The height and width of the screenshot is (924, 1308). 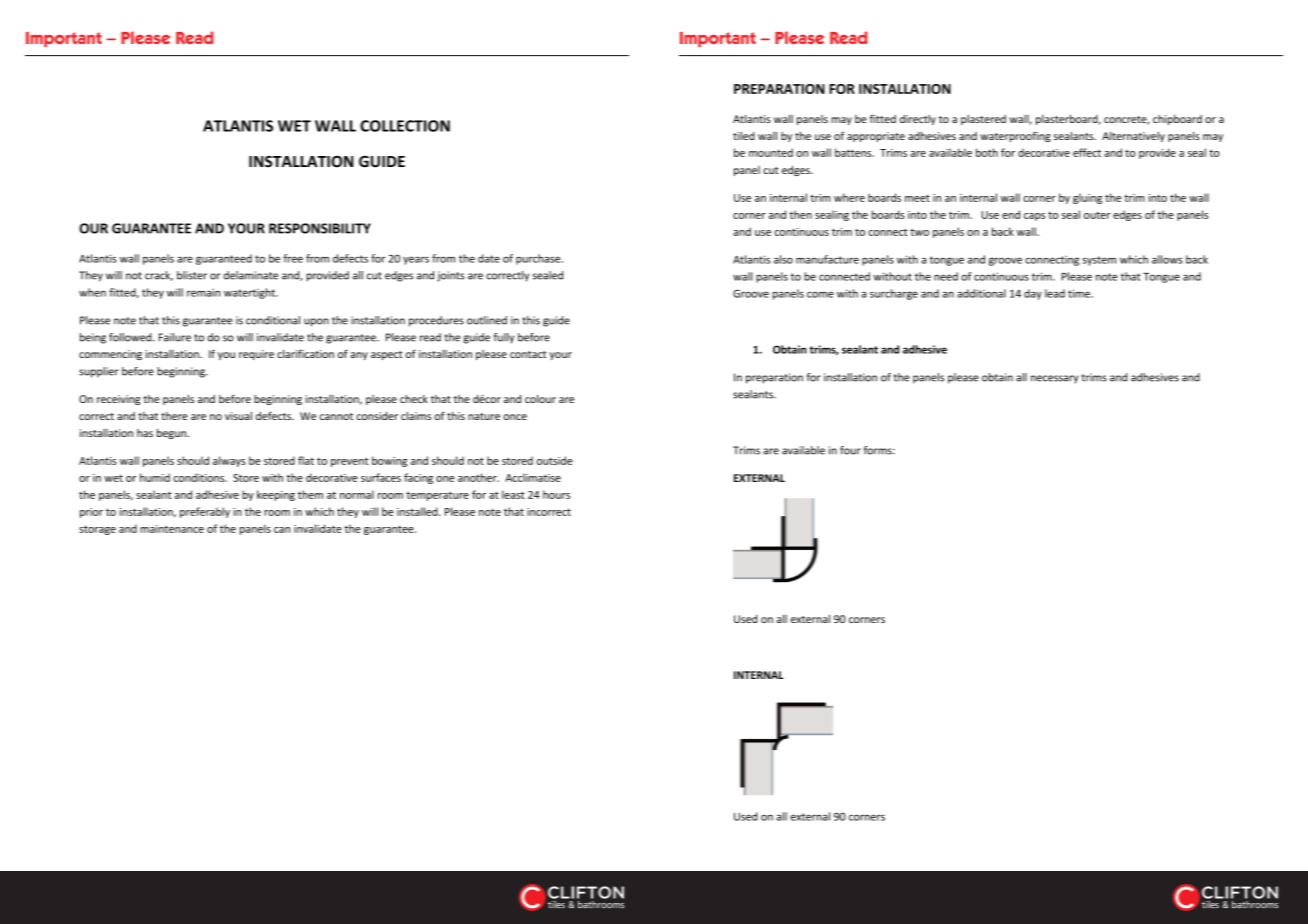 What do you see at coordinates (1033, 294) in the screenshot?
I see `day` at bounding box center [1033, 294].
